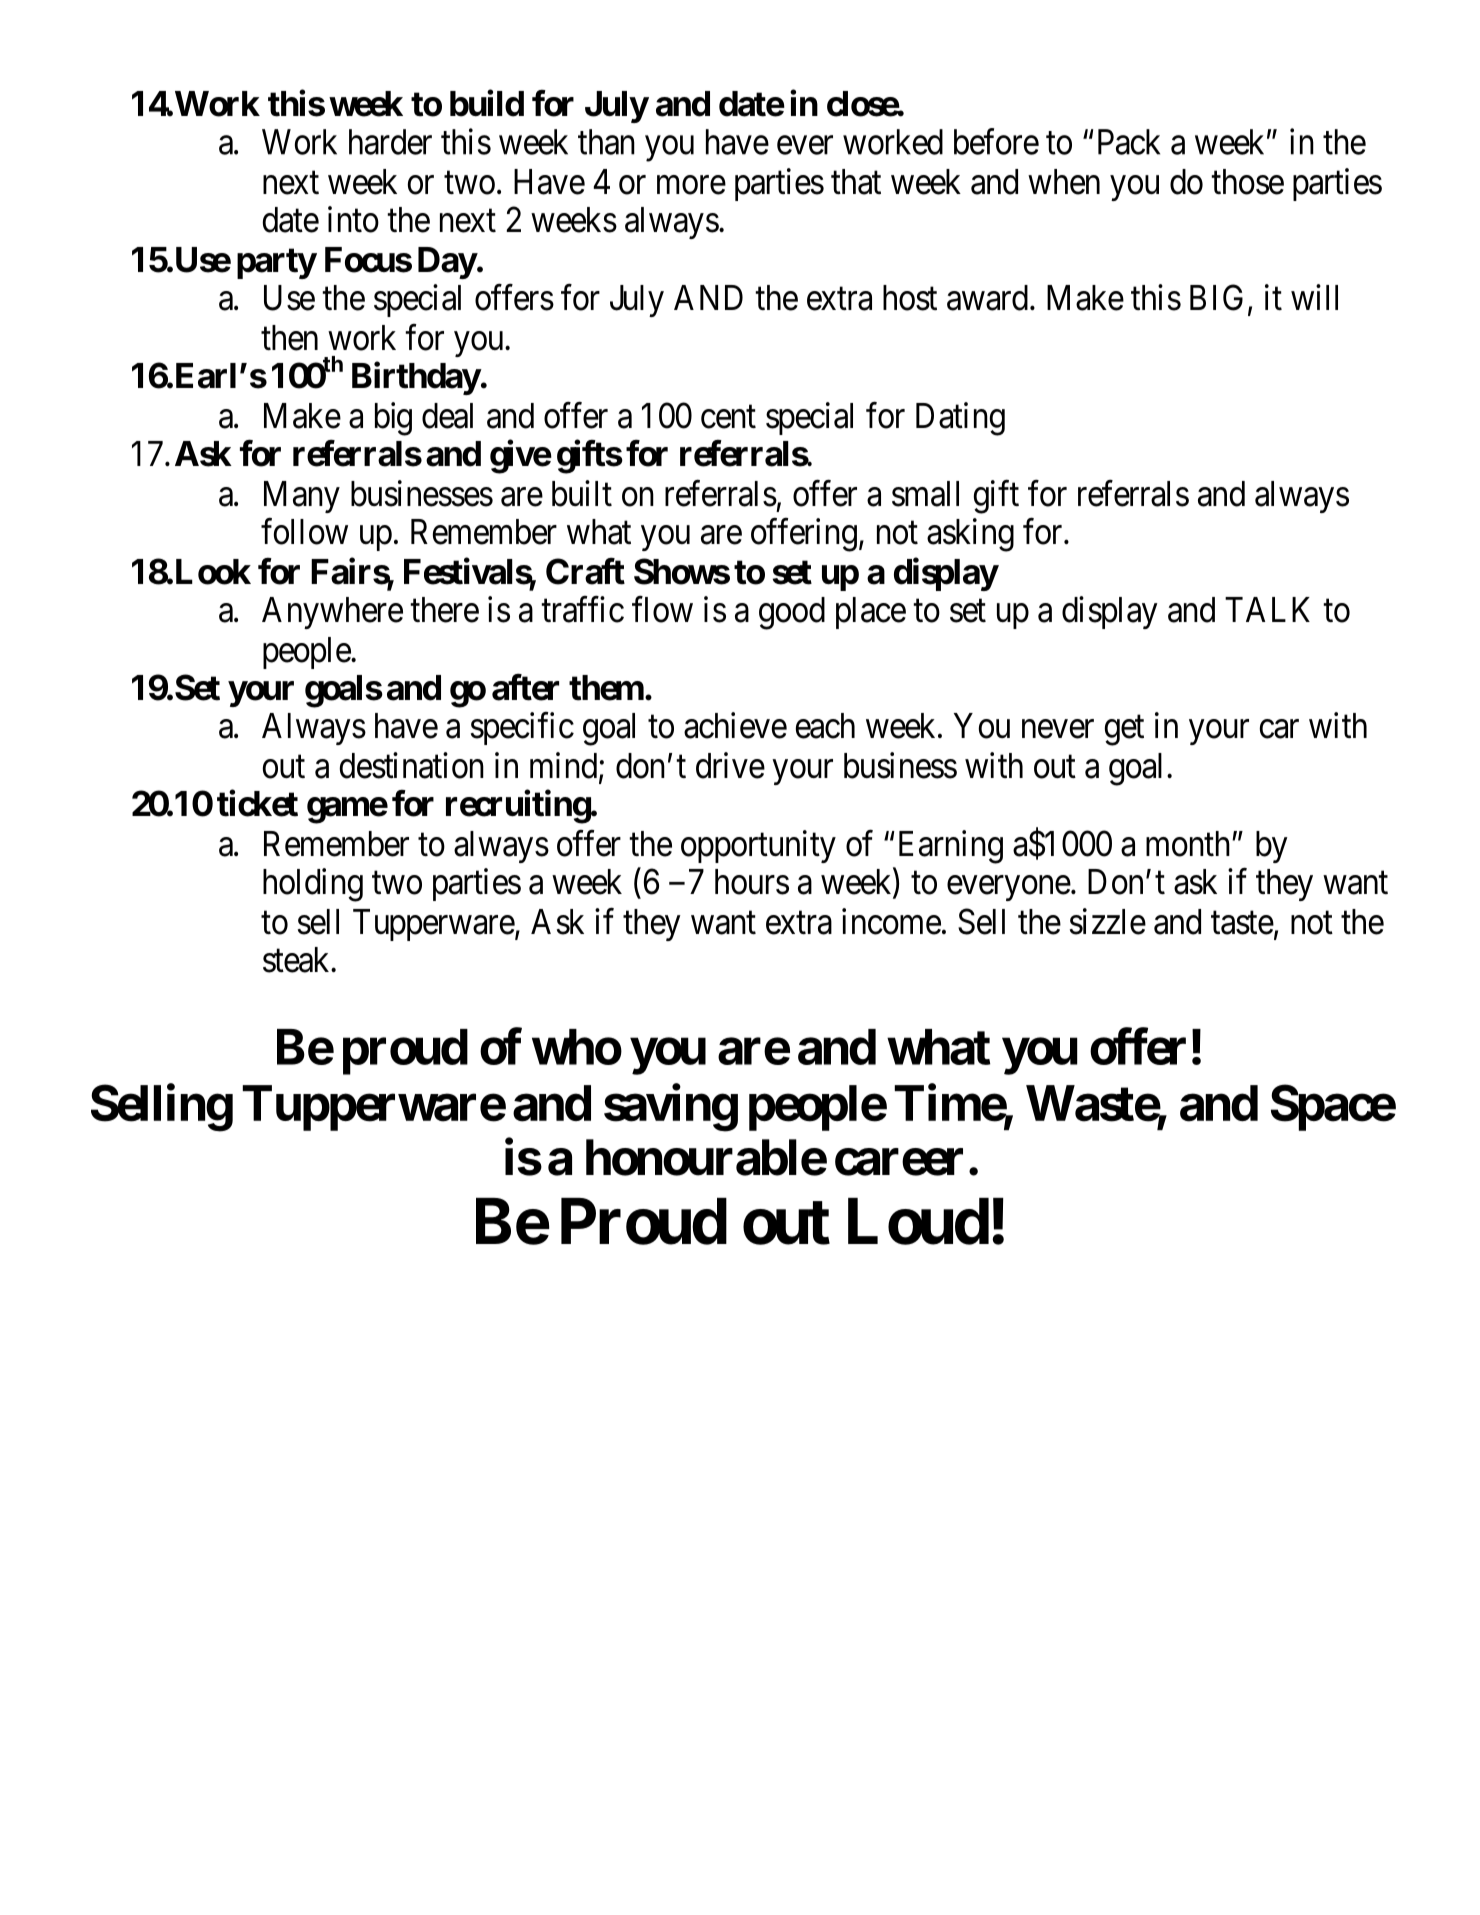  I want to click on destination, so click(412, 765).
